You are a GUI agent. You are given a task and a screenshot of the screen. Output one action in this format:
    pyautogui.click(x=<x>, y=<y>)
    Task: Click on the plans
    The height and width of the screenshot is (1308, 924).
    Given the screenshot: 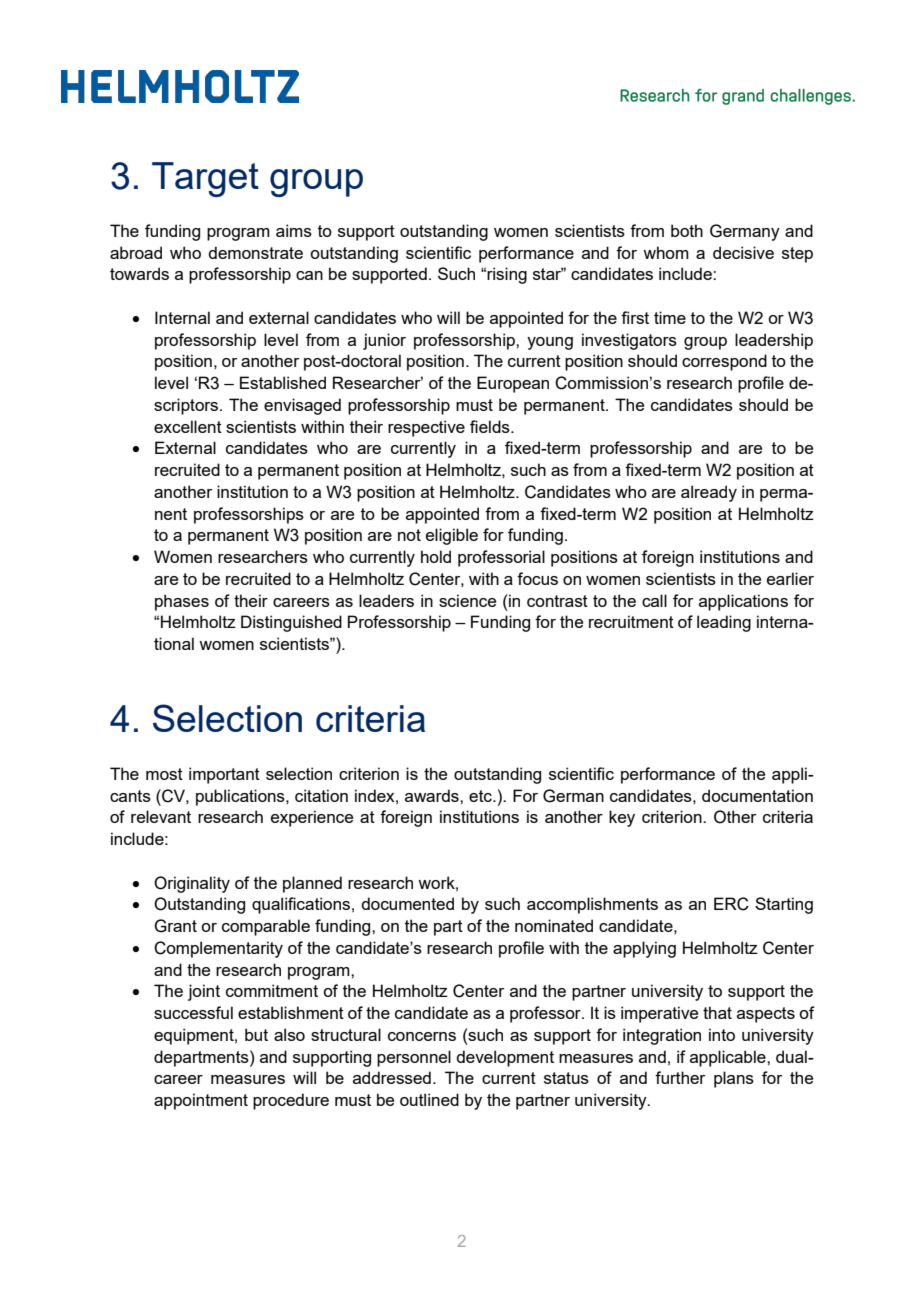 What is the action you would take?
    pyautogui.click(x=734, y=1079)
